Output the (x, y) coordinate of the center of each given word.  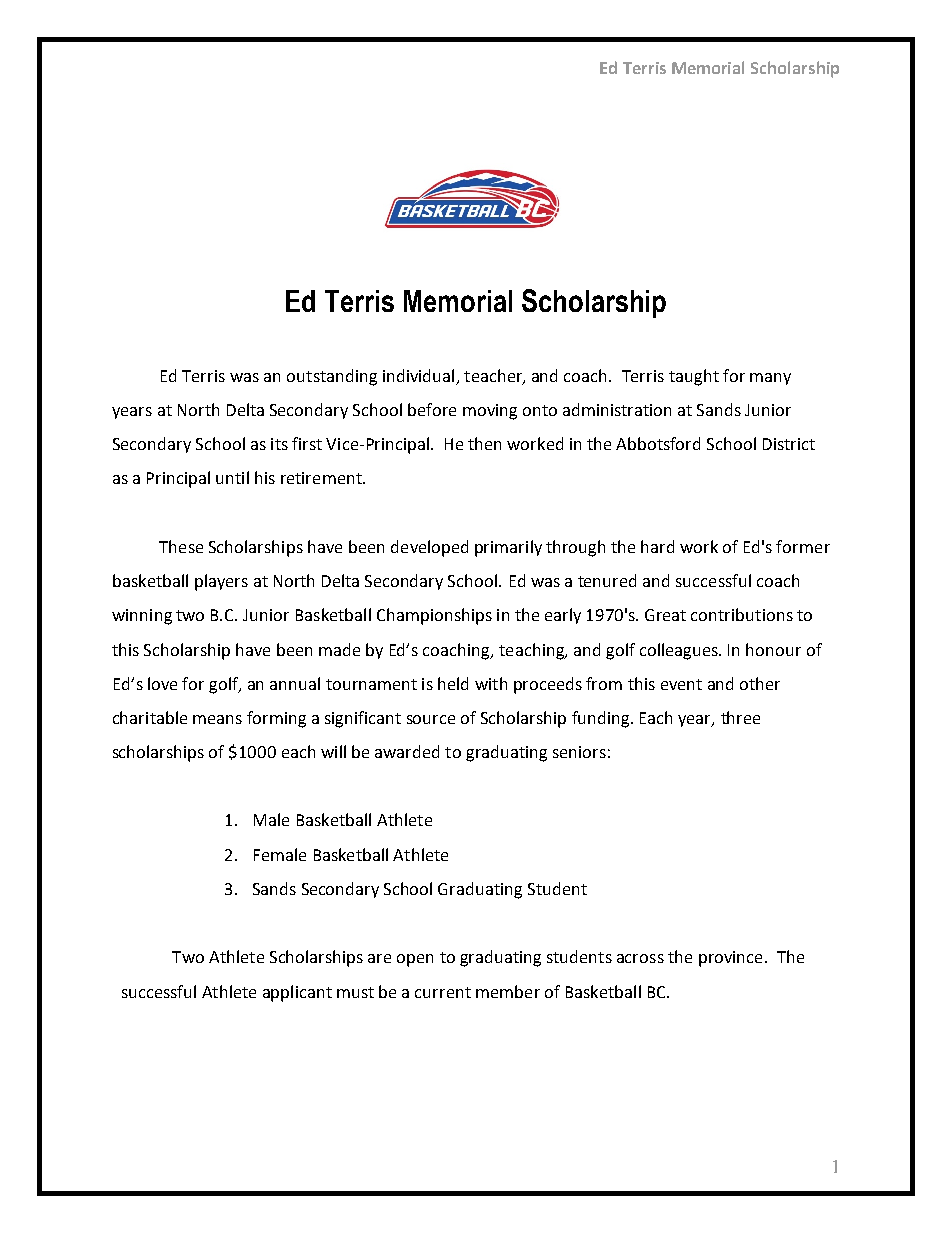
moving (490, 412)
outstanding (332, 377)
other (760, 683)
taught (694, 377)
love (162, 683)
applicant (297, 993)
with (491, 683)
